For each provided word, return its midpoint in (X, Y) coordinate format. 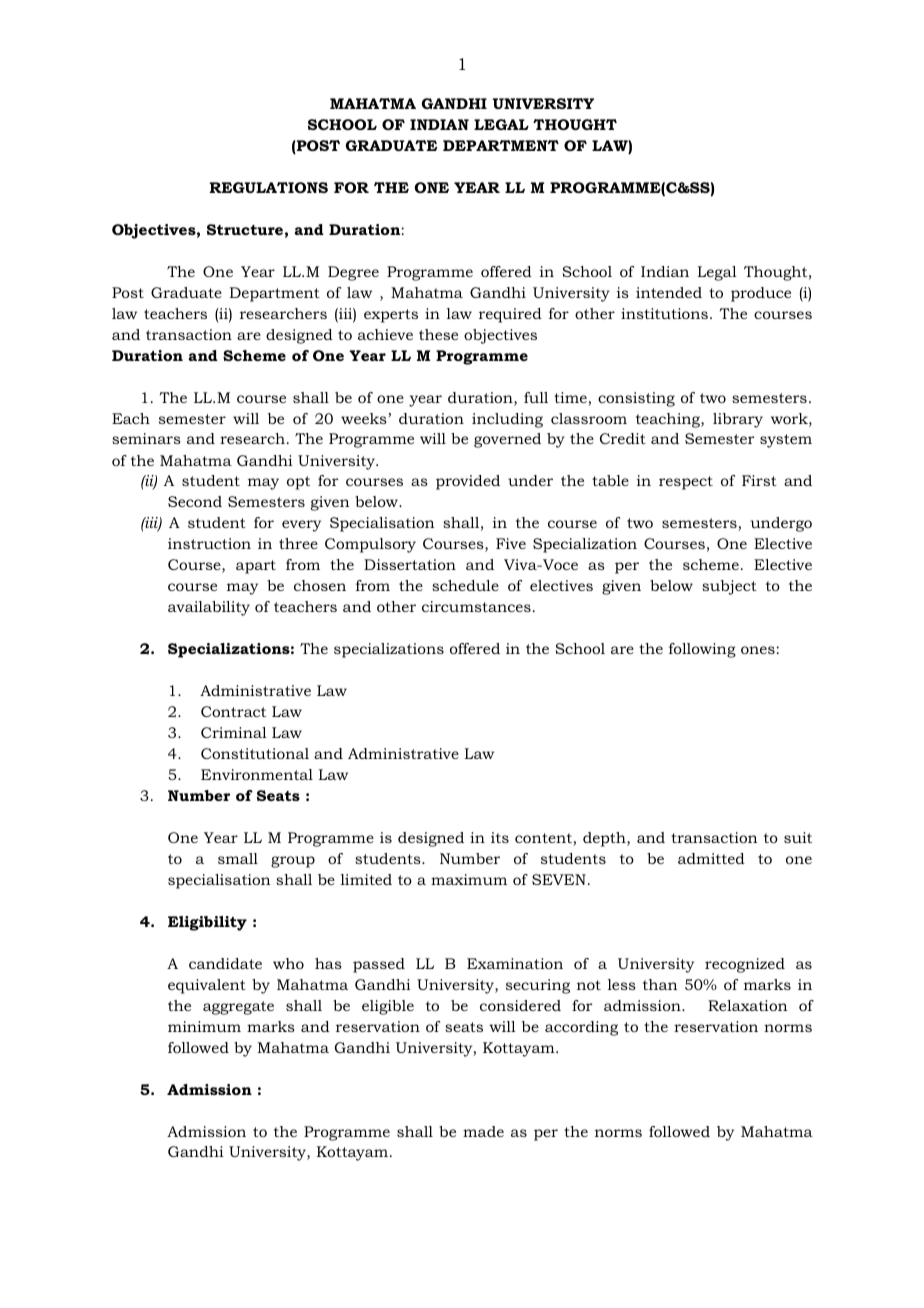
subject (729, 587)
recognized (745, 965)
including (507, 420)
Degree (353, 273)
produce (761, 294)
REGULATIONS (269, 187)
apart (256, 567)
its (500, 837)
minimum (204, 1026)
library (738, 420)
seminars (146, 438)
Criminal (234, 732)
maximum (469, 879)
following (702, 650)
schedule (465, 585)
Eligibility (207, 923)
